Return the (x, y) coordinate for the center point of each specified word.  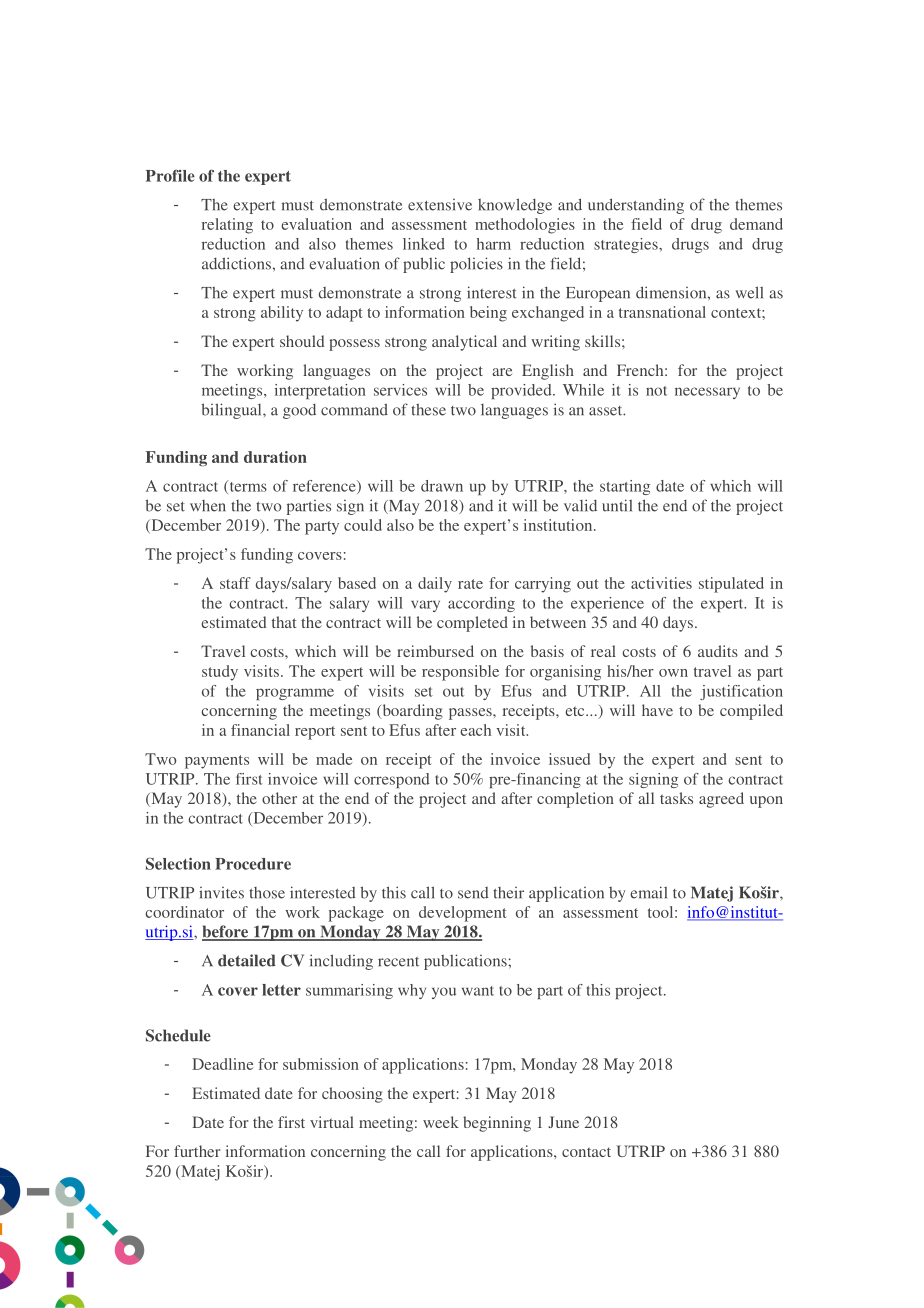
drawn (442, 486)
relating (227, 226)
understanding (636, 206)
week (441, 1122)
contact (586, 1152)
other (279, 798)
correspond (392, 780)
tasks (676, 798)
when (208, 506)
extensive (440, 205)
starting (625, 487)
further (197, 1151)
